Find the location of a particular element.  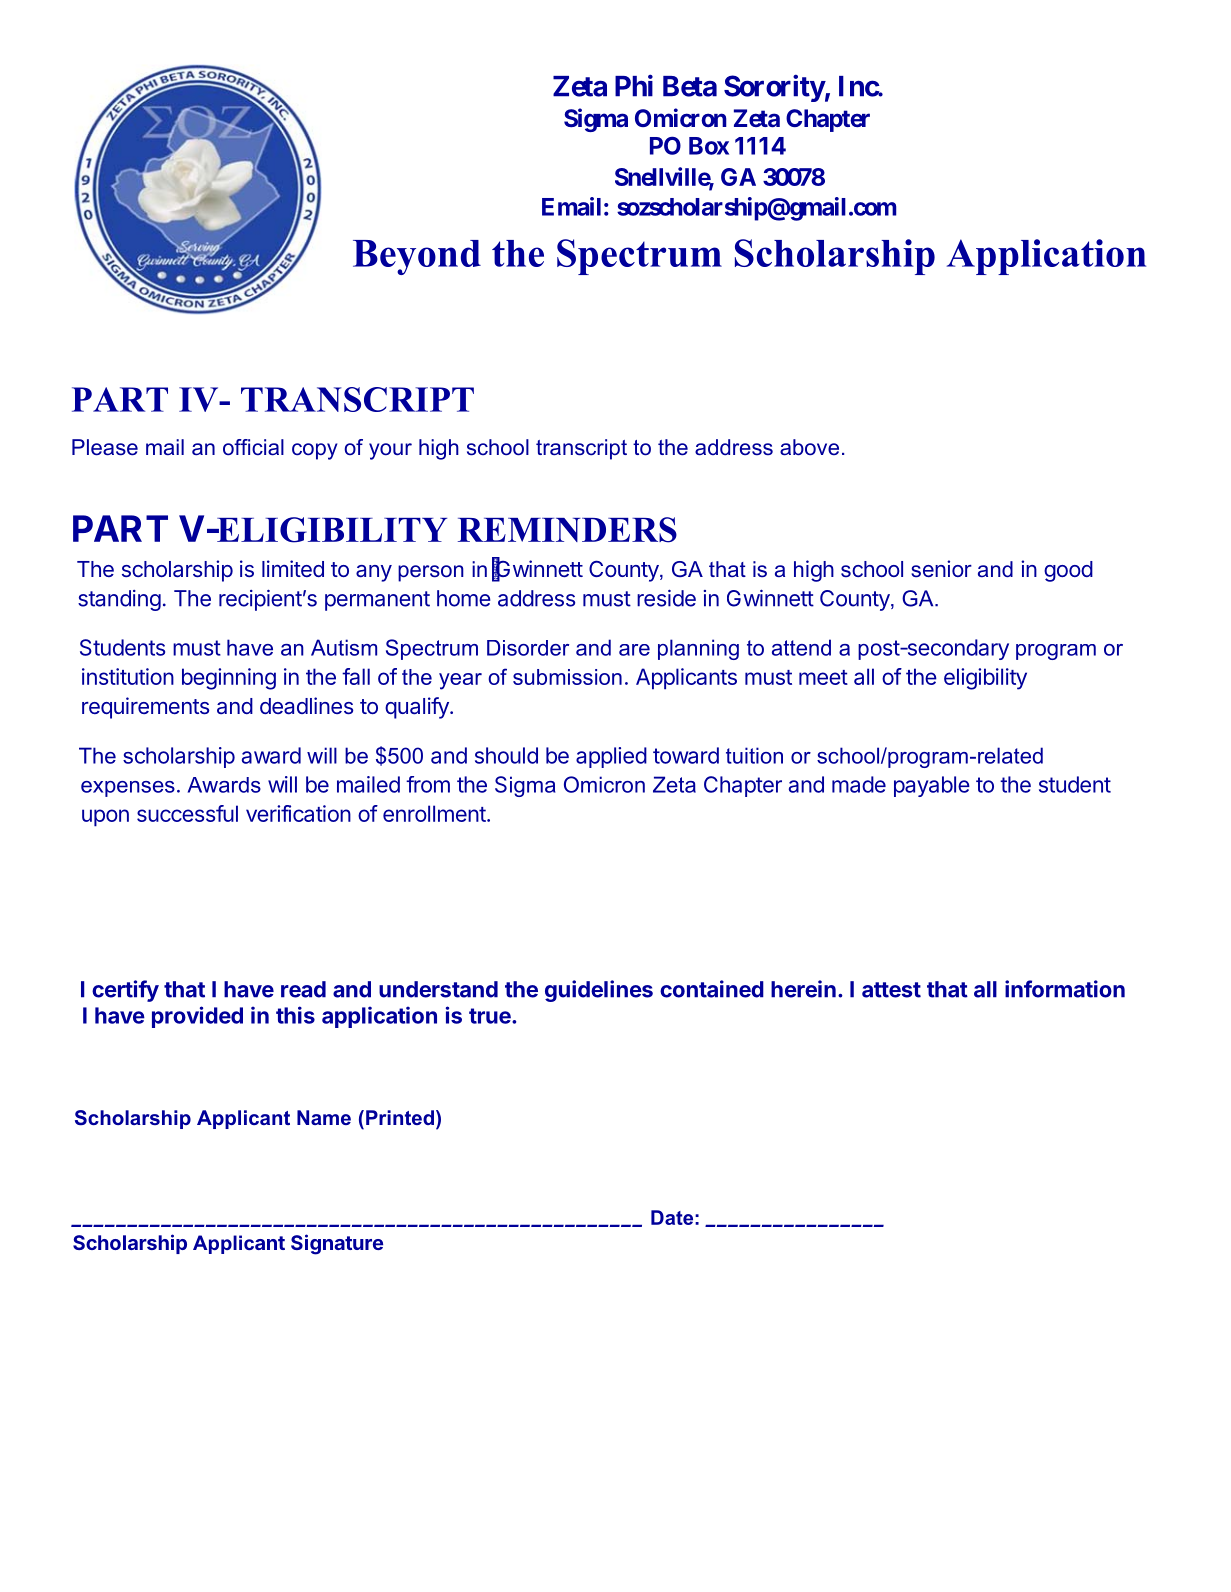

Printed is located at coordinates (400, 1117).
